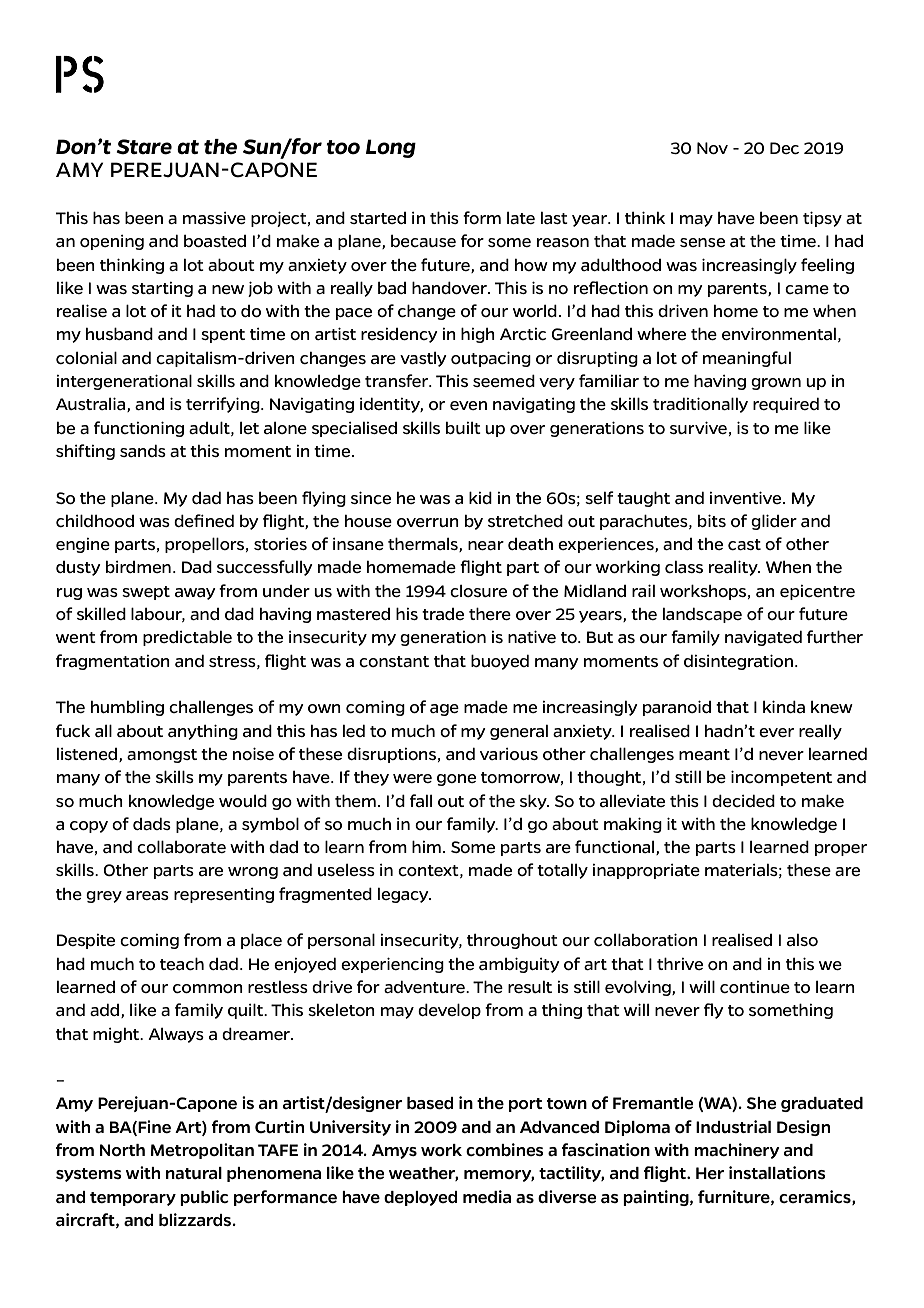  I want to click on also, so click(802, 940).
